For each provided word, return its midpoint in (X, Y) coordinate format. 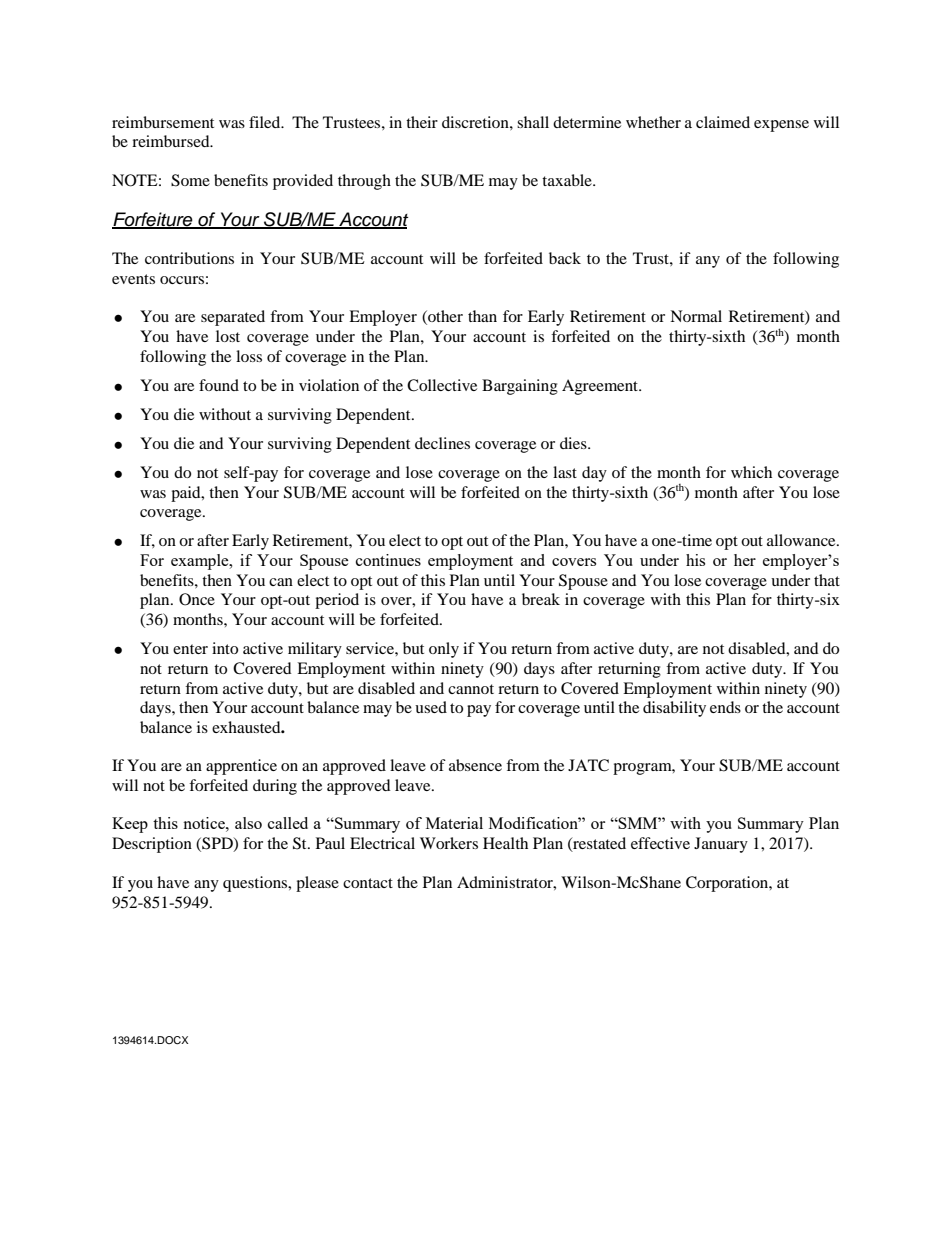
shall (533, 122)
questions (256, 884)
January (721, 845)
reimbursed (172, 141)
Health (505, 843)
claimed (723, 122)
